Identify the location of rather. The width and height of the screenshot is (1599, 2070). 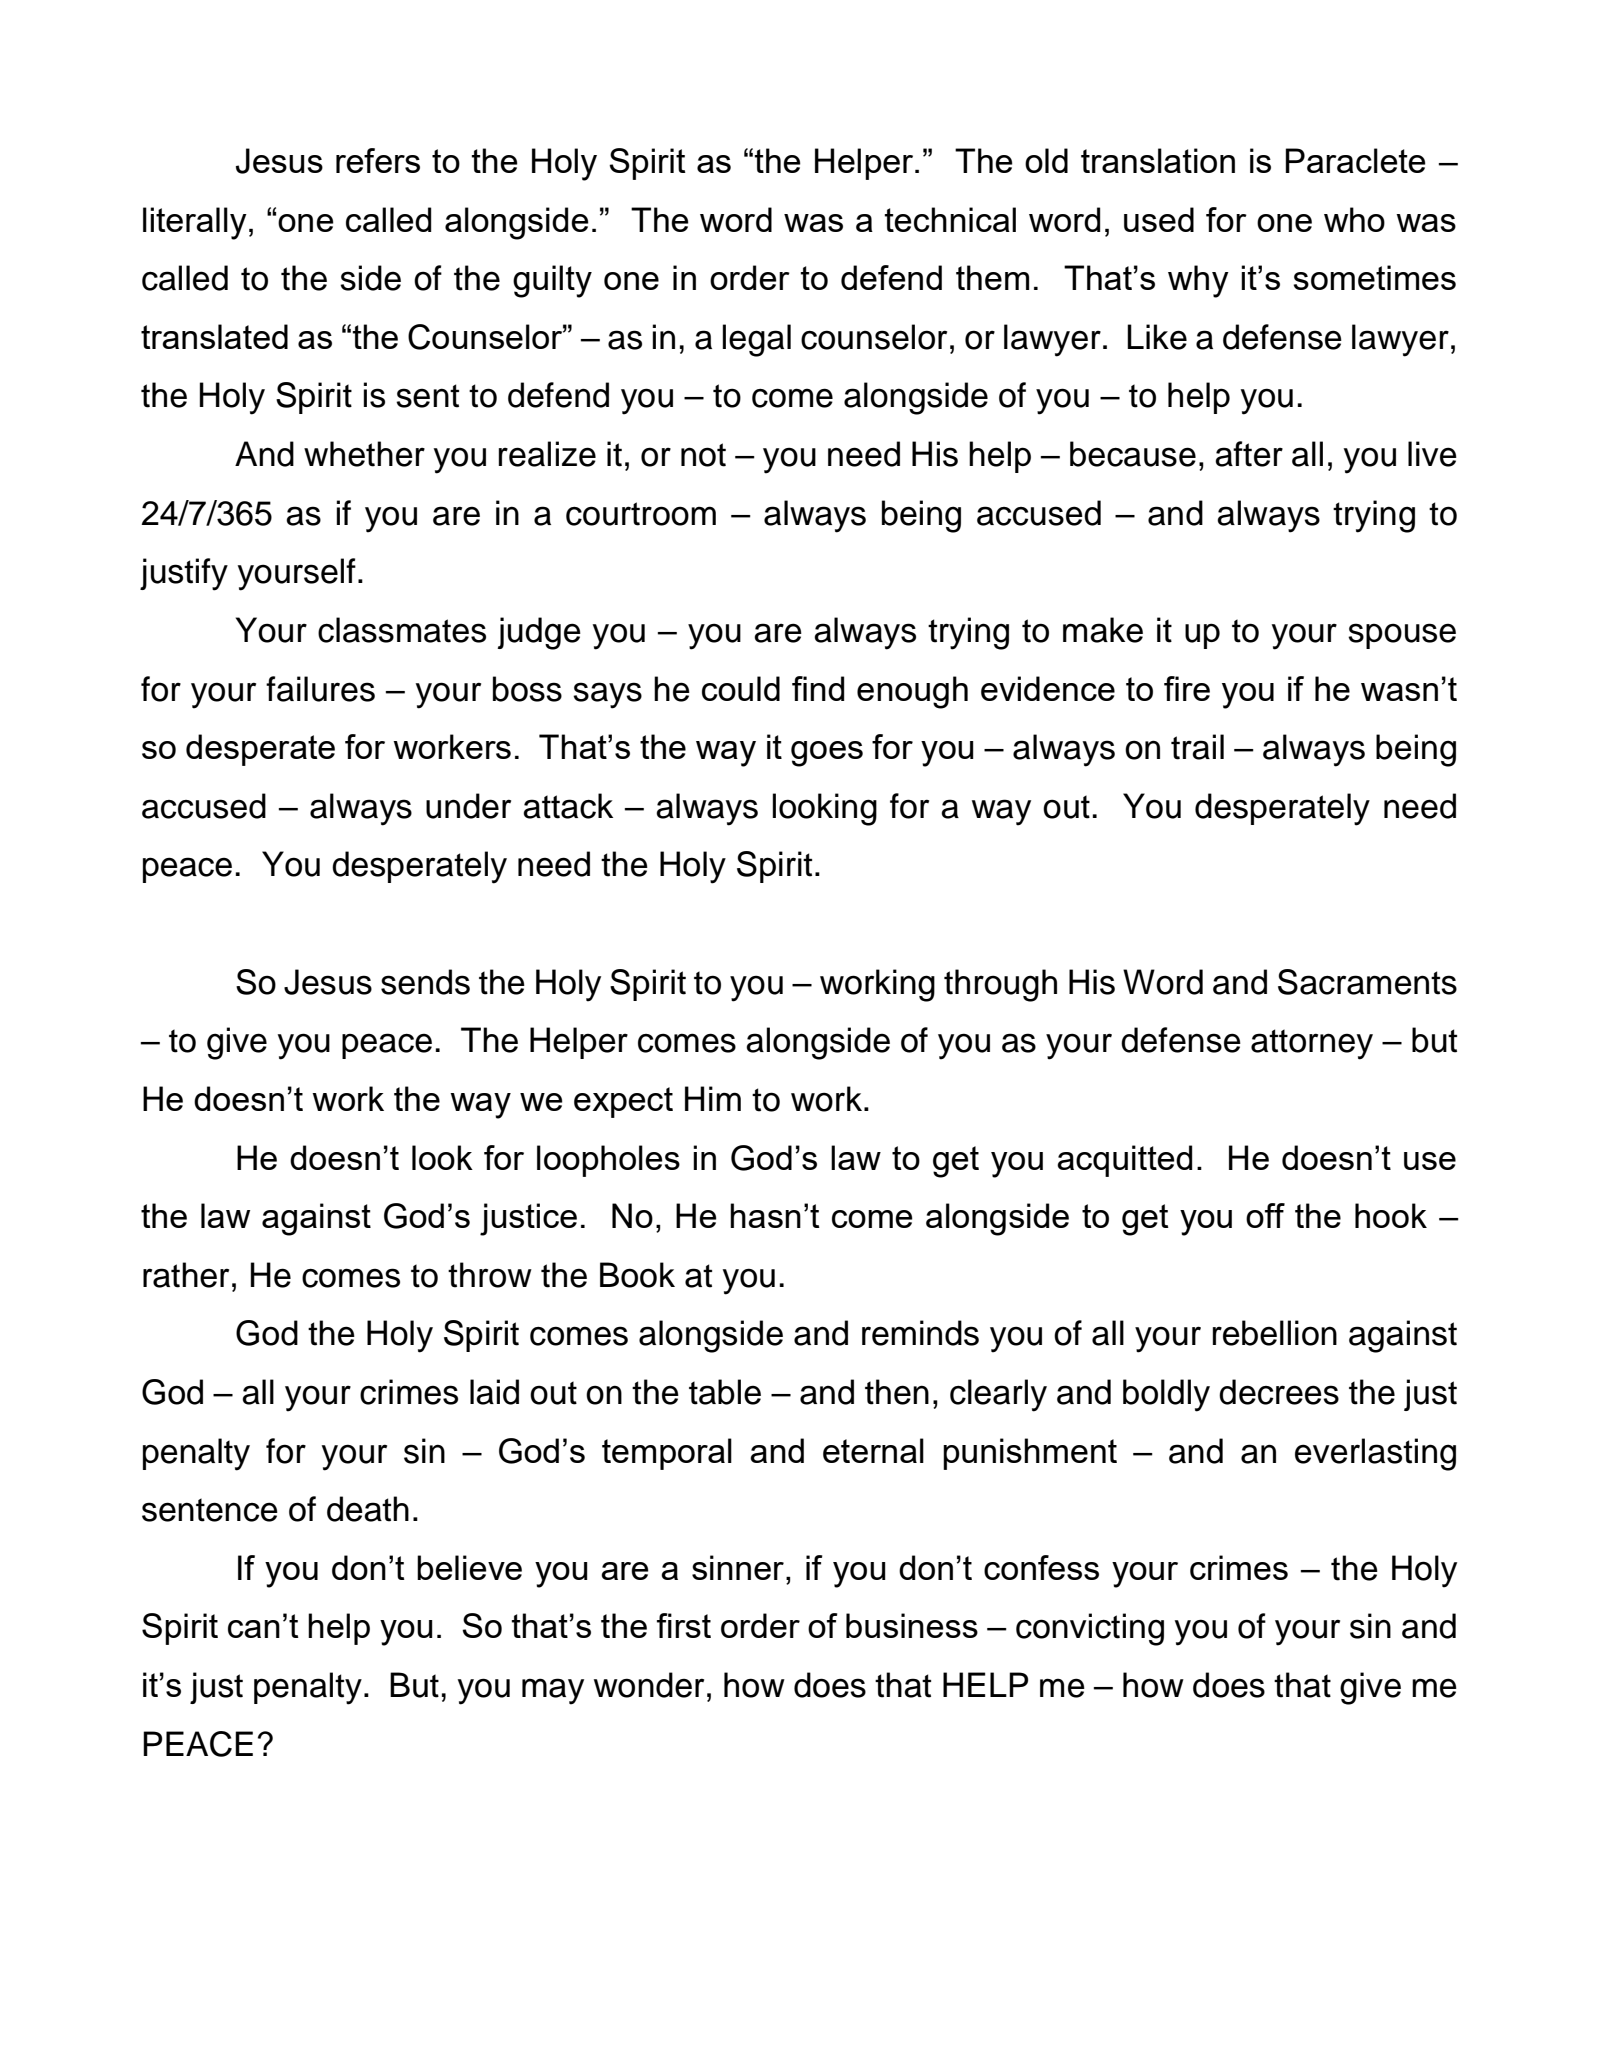
(186, 1275).
